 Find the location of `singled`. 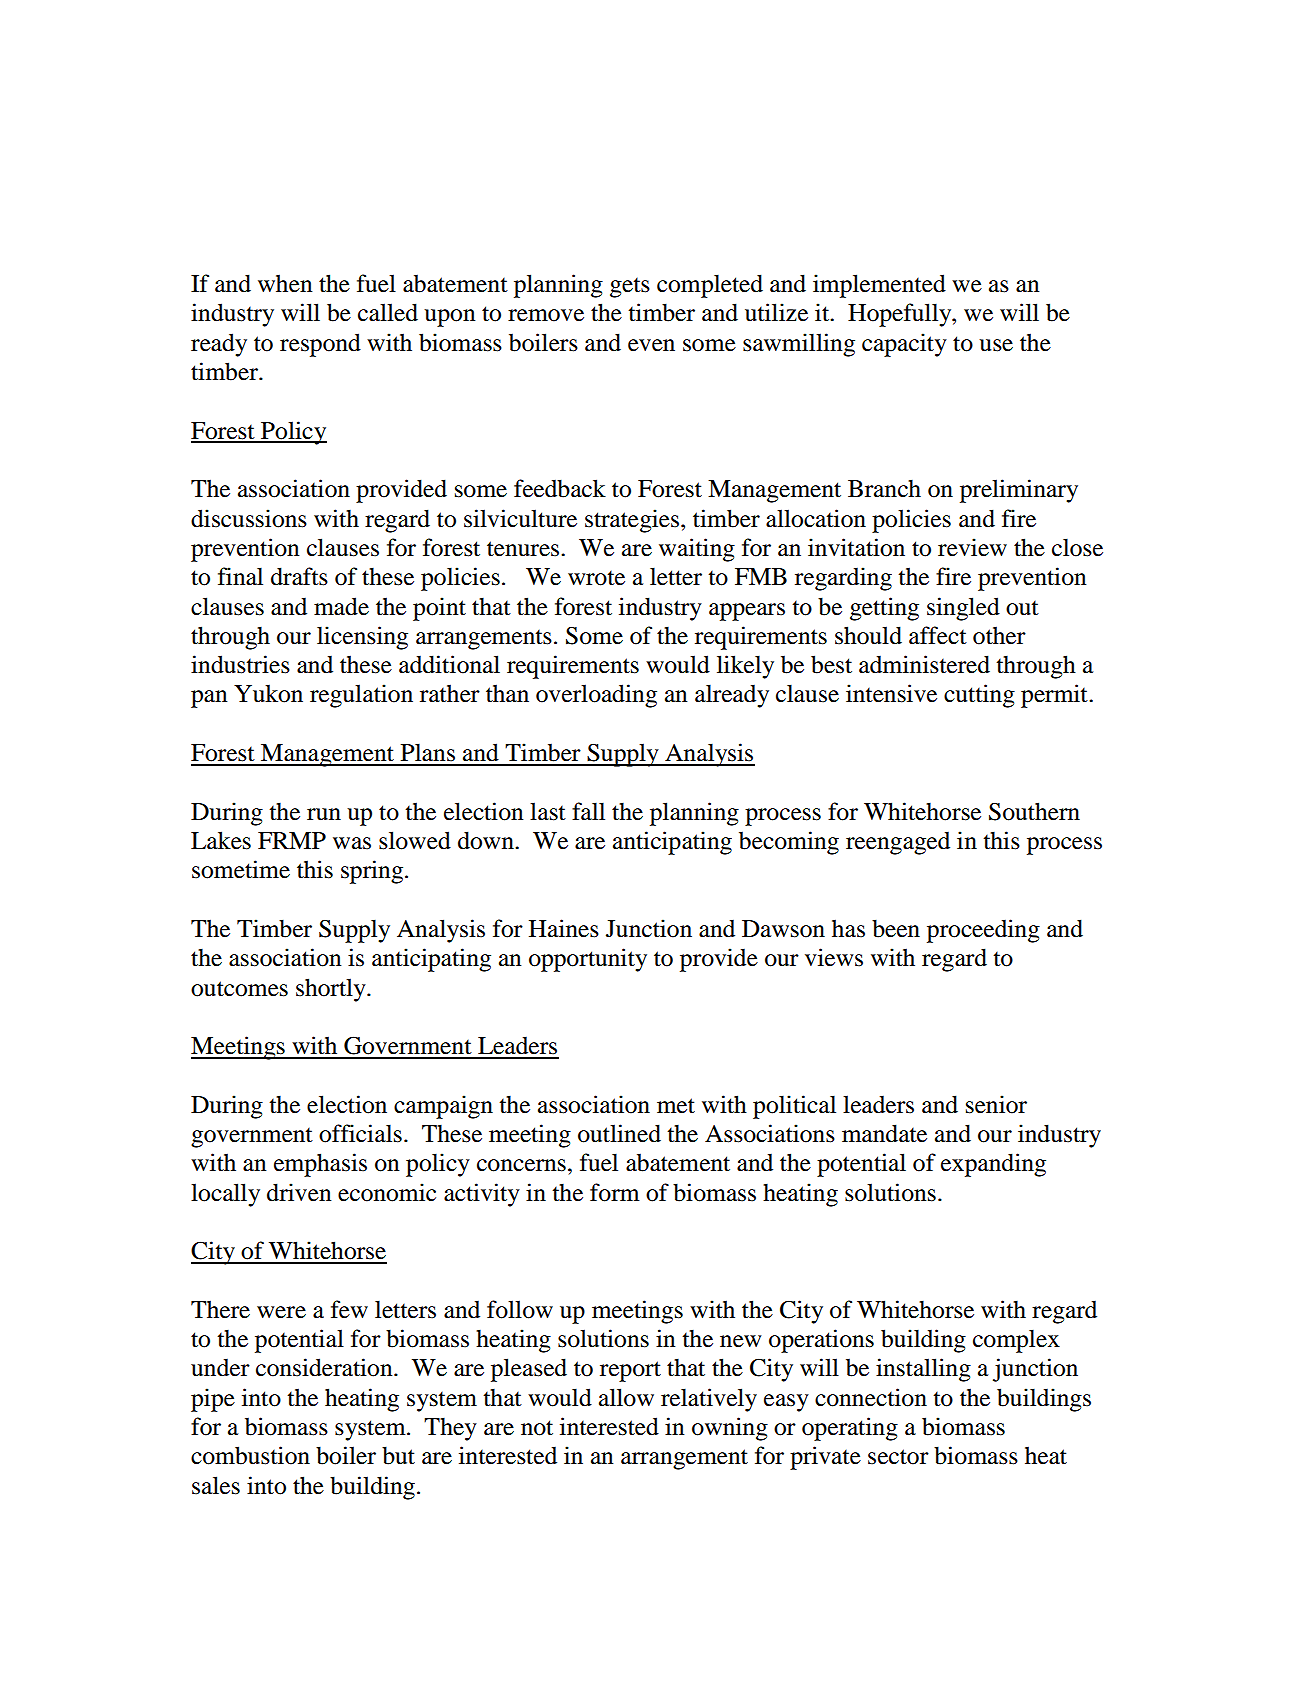

singled is located at coordinates (963, 609).
